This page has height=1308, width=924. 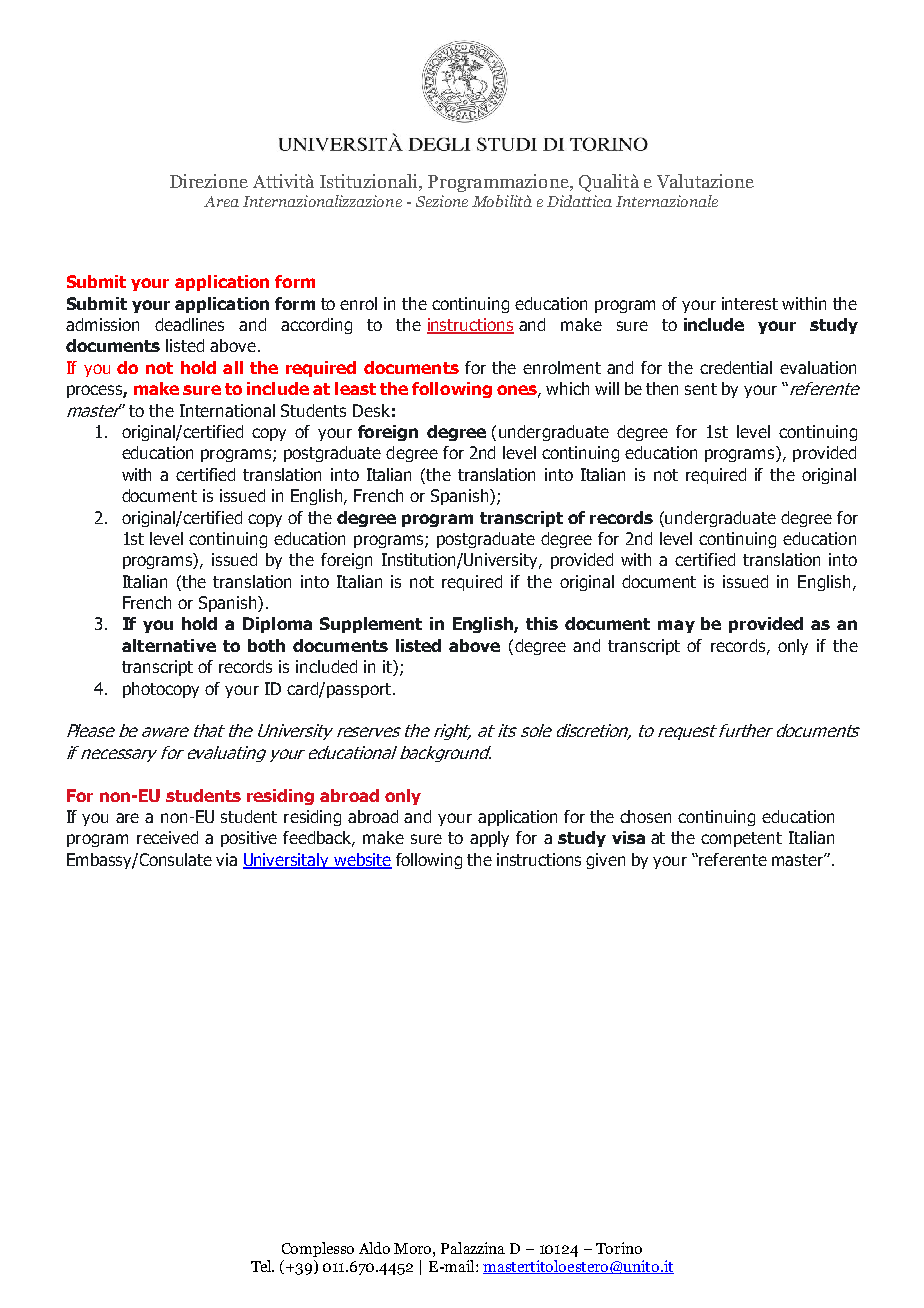 What do you see at coordinates (741, 839) in the page?
I see `competent` at bounding box center [741, 839].
